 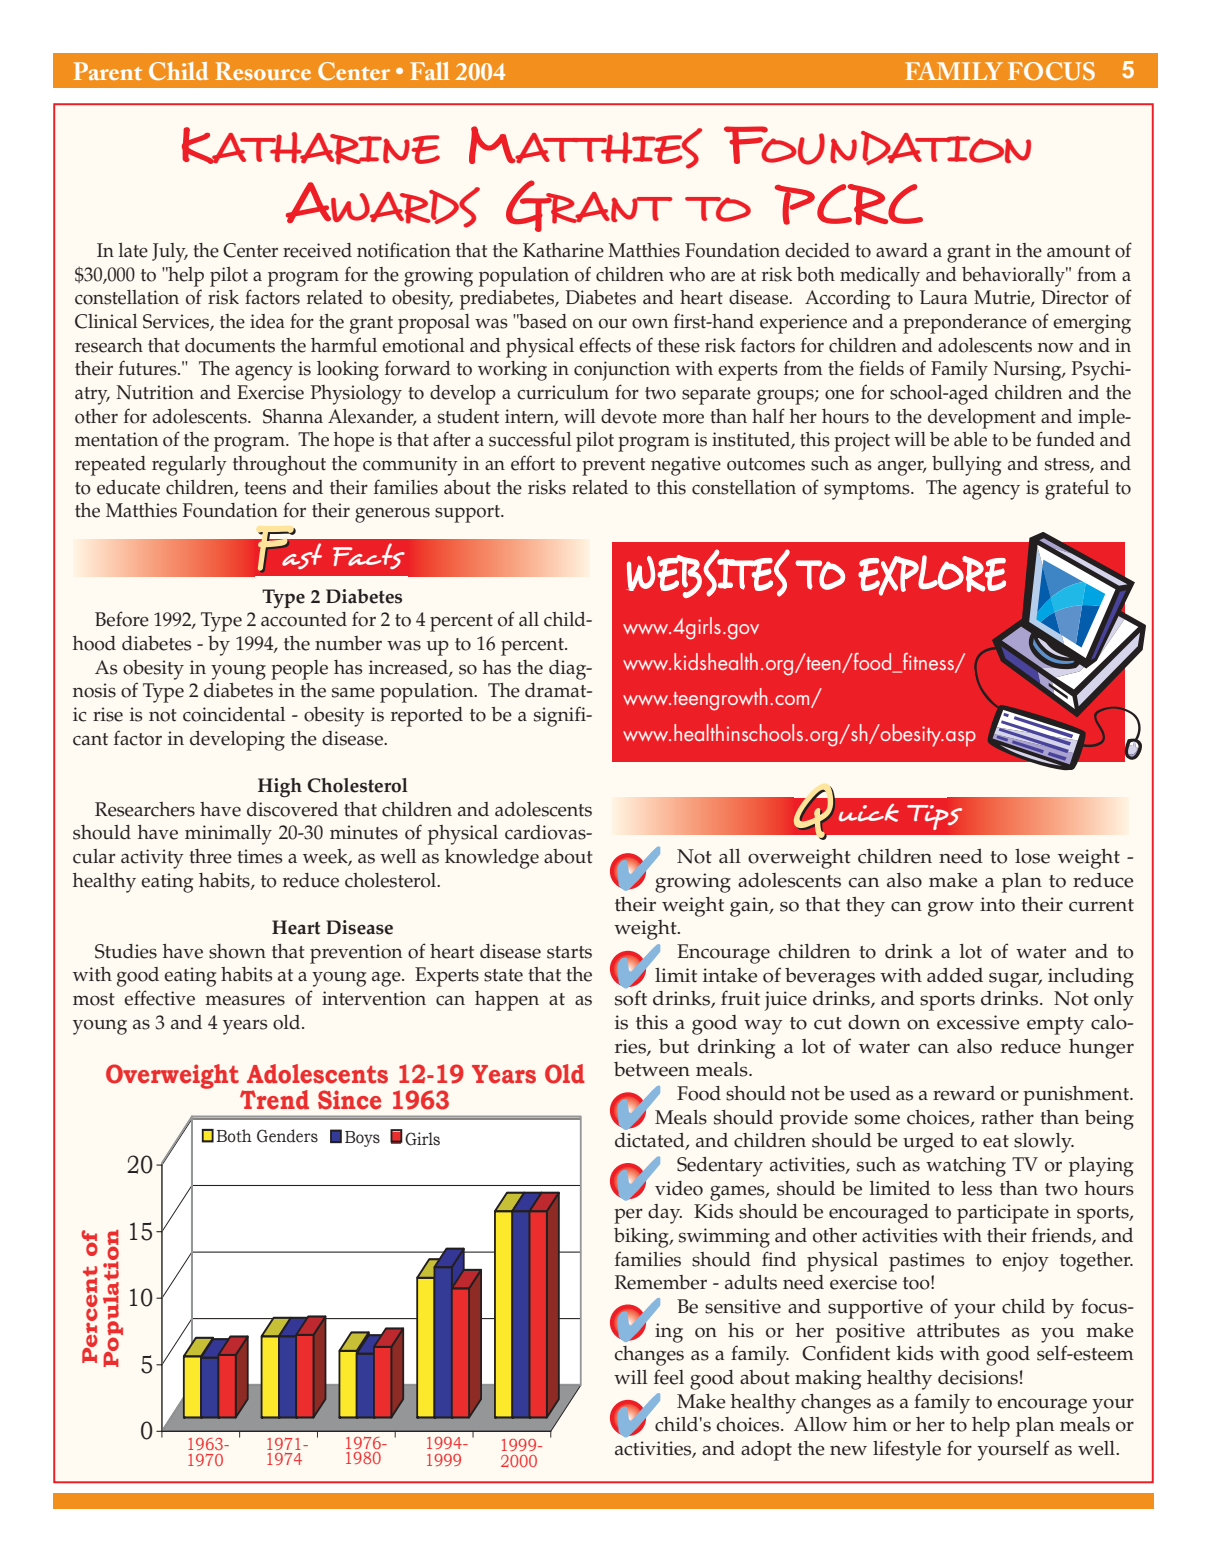 I want to click on amount, so click(x=1078, y=251).
